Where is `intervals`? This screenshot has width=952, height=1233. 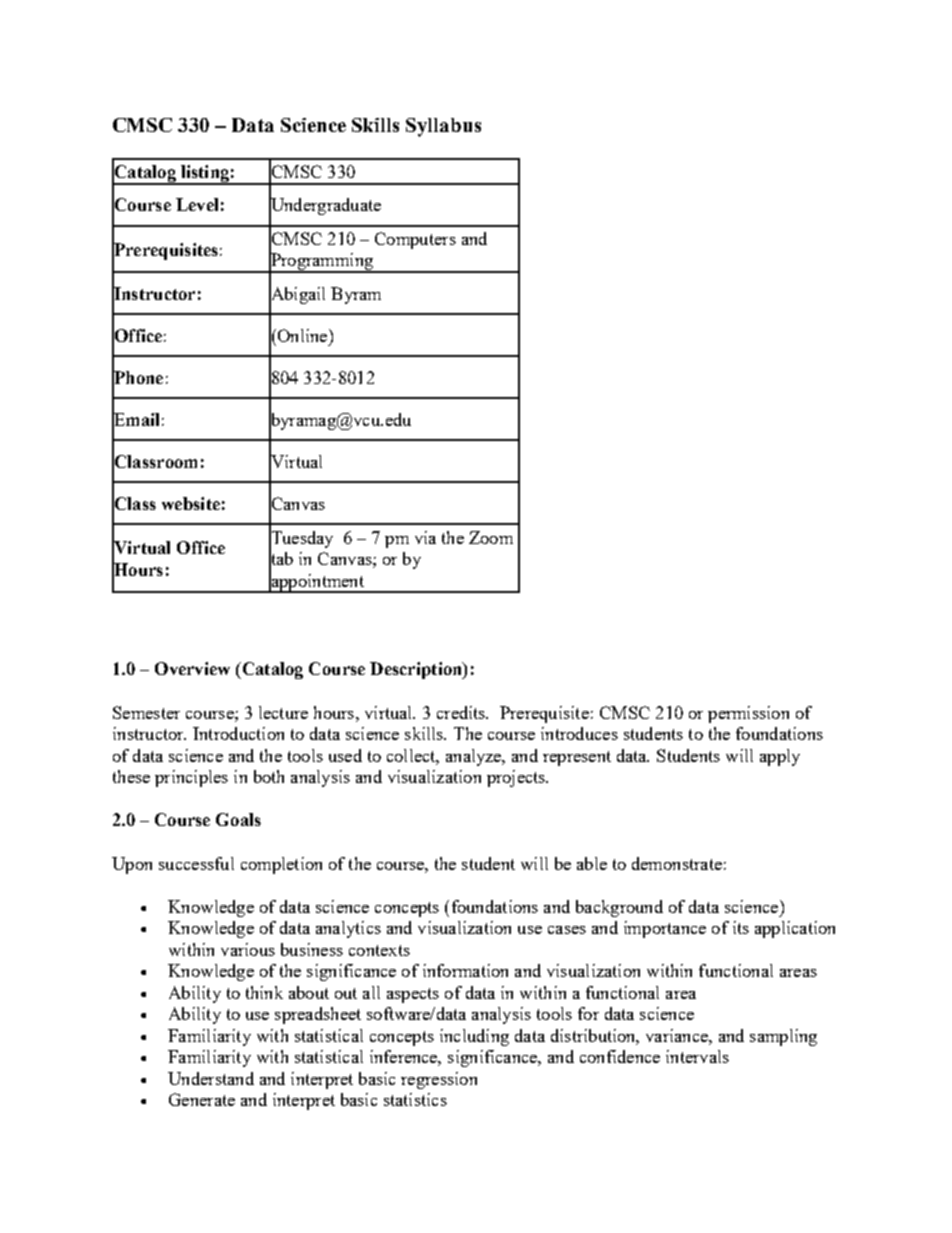
intervals is located at coordinates (697, 1056).
